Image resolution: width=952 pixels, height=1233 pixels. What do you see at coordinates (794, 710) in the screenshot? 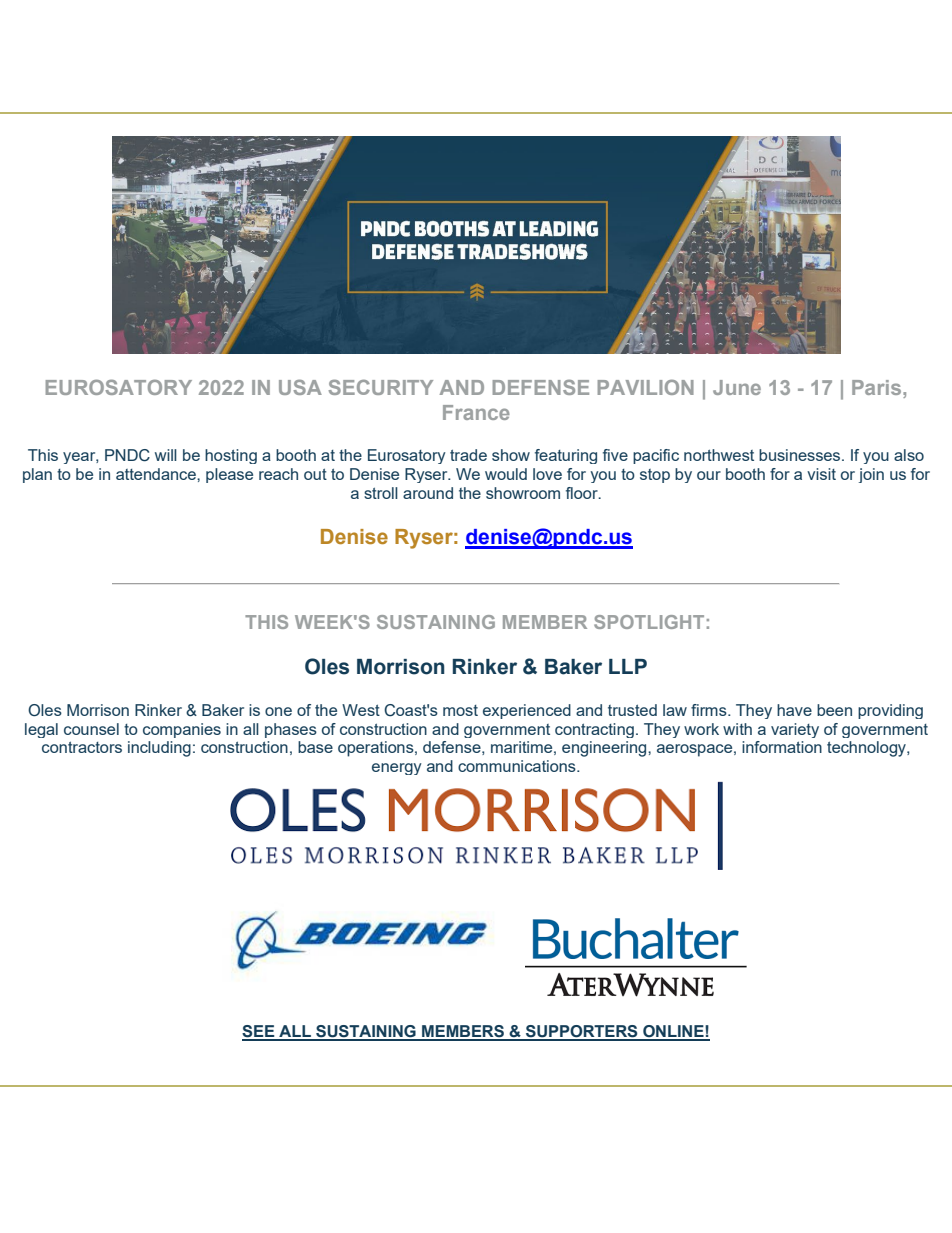
I see `have` at bounding box center [794, 710].
